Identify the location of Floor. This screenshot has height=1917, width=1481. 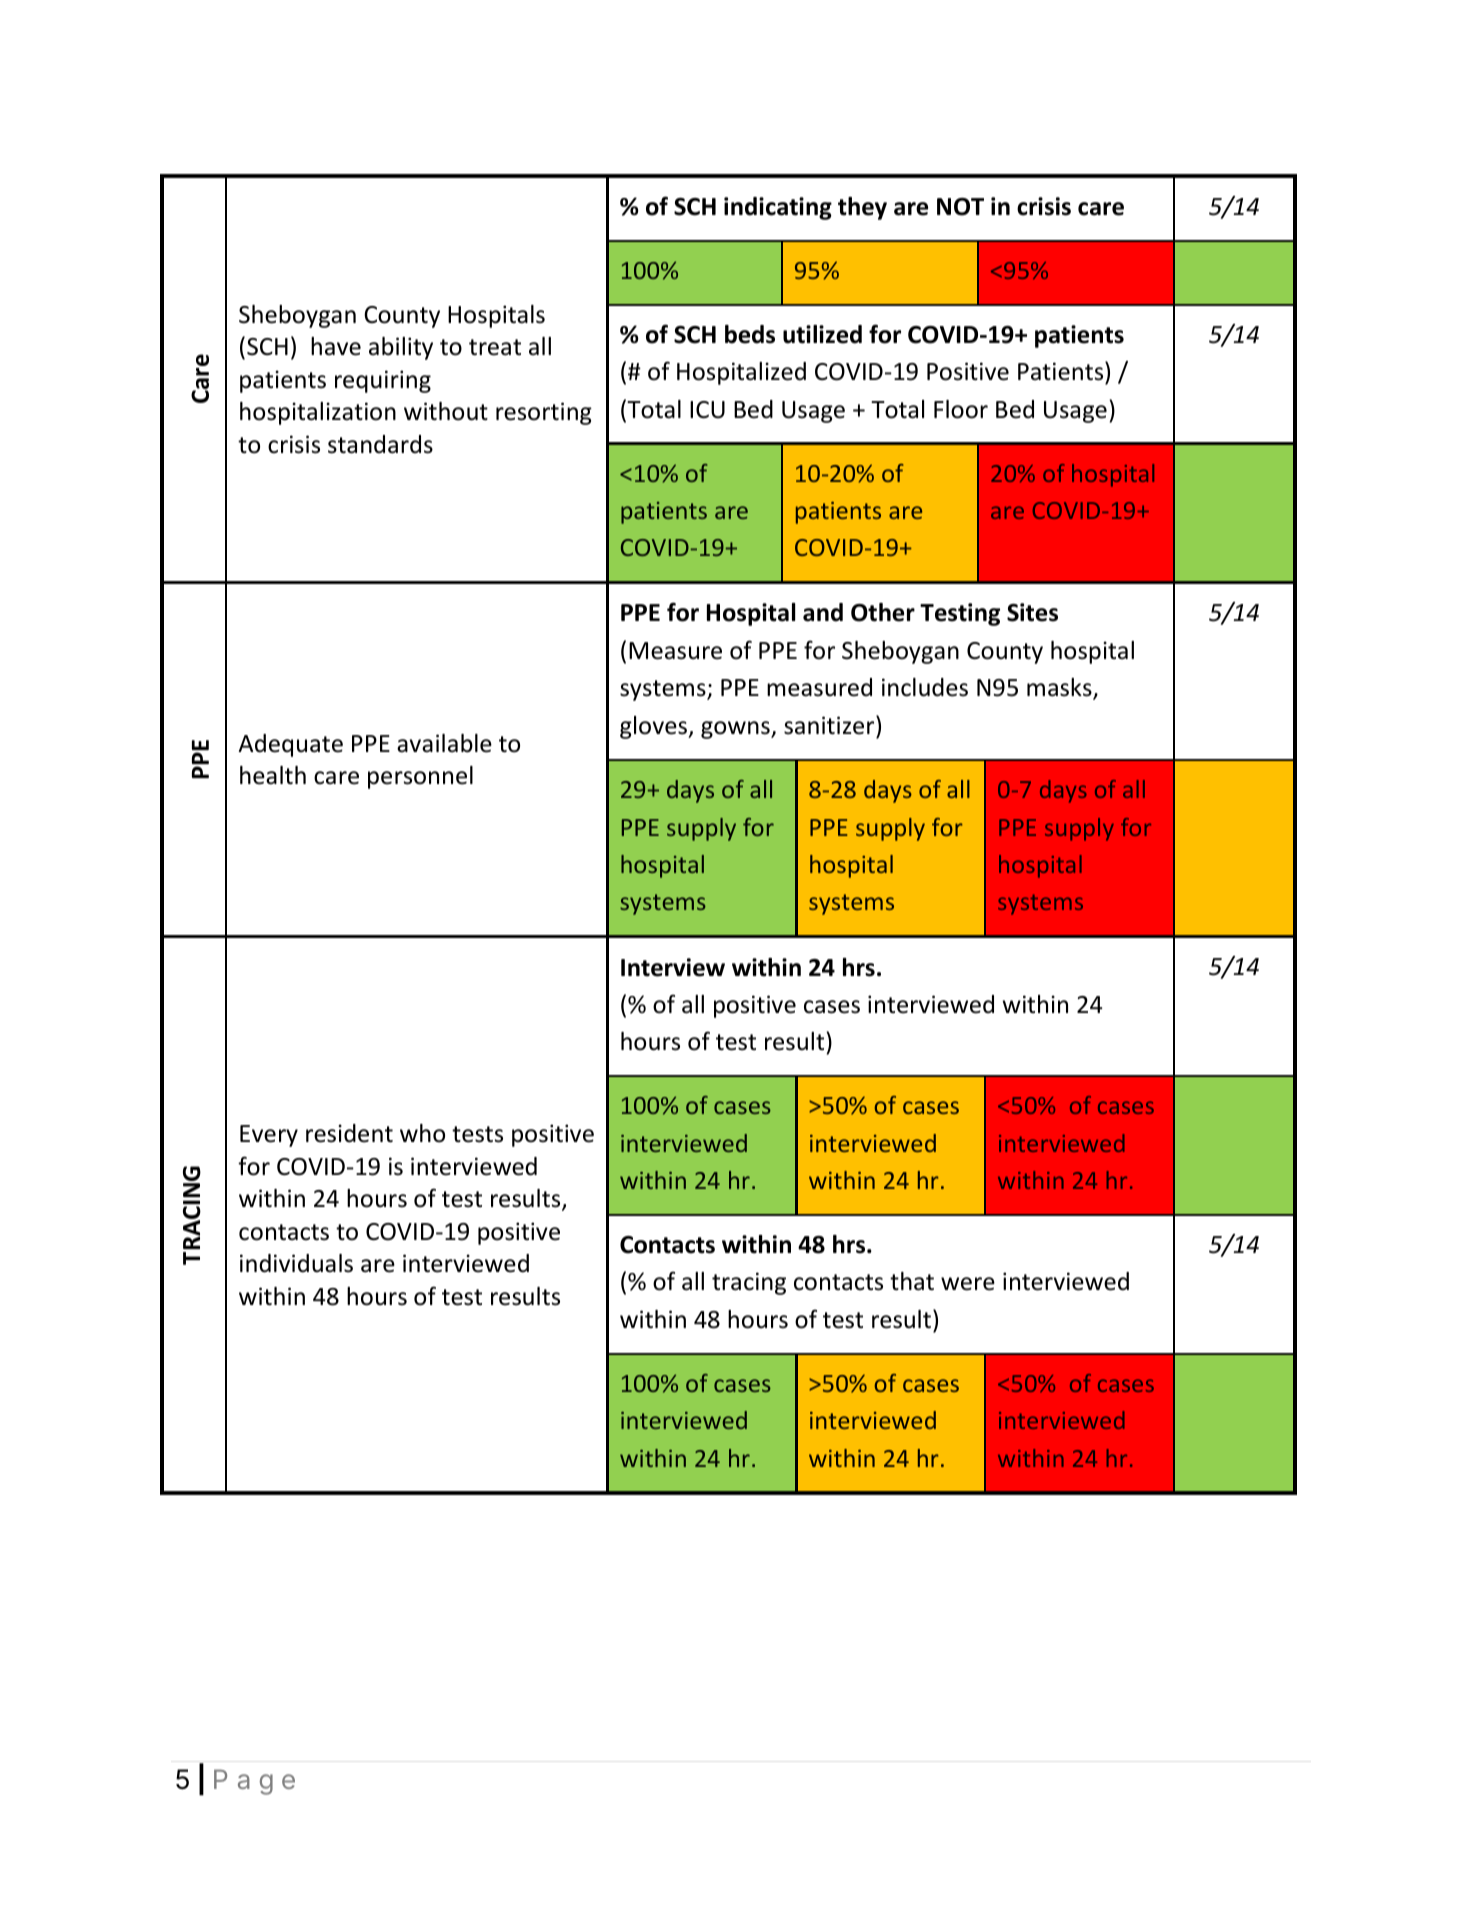
(961, 409).
